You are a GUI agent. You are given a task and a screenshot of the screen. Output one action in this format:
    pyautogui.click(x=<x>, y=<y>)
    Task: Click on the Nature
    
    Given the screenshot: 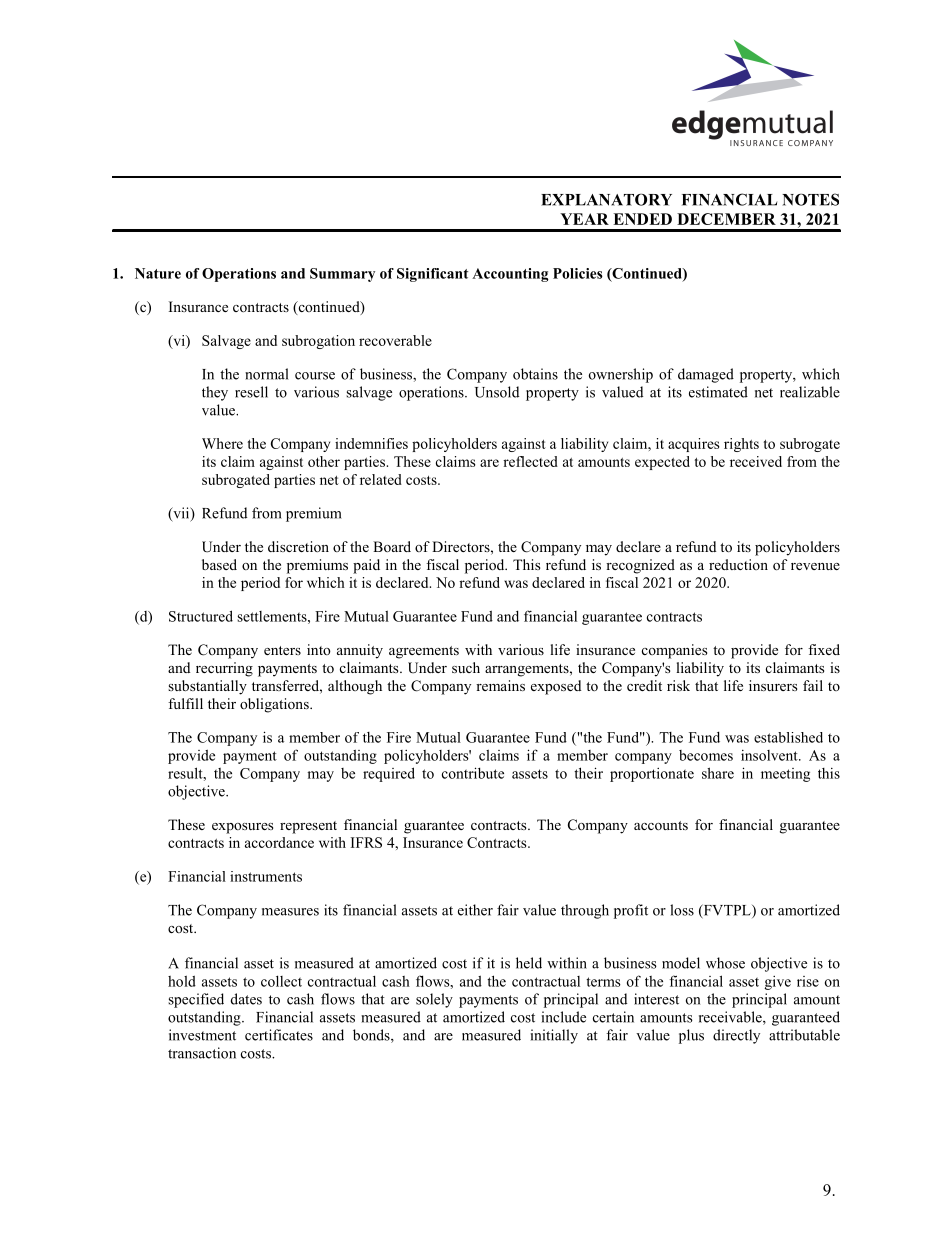 What is the action you would take?
    pyautogui.click(x=158, y=273)
